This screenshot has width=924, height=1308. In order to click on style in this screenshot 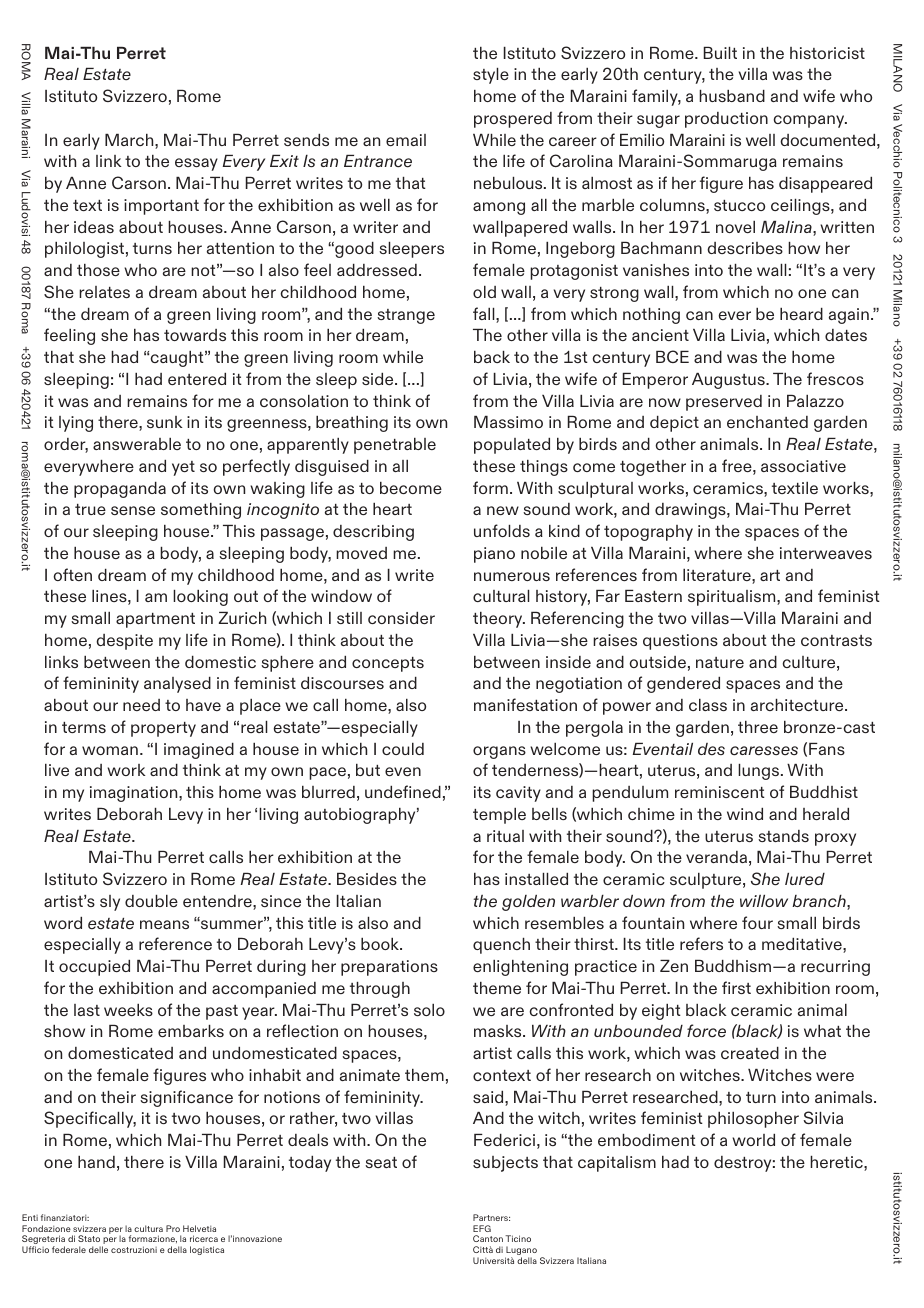, I will do `click(491, 76)`.
